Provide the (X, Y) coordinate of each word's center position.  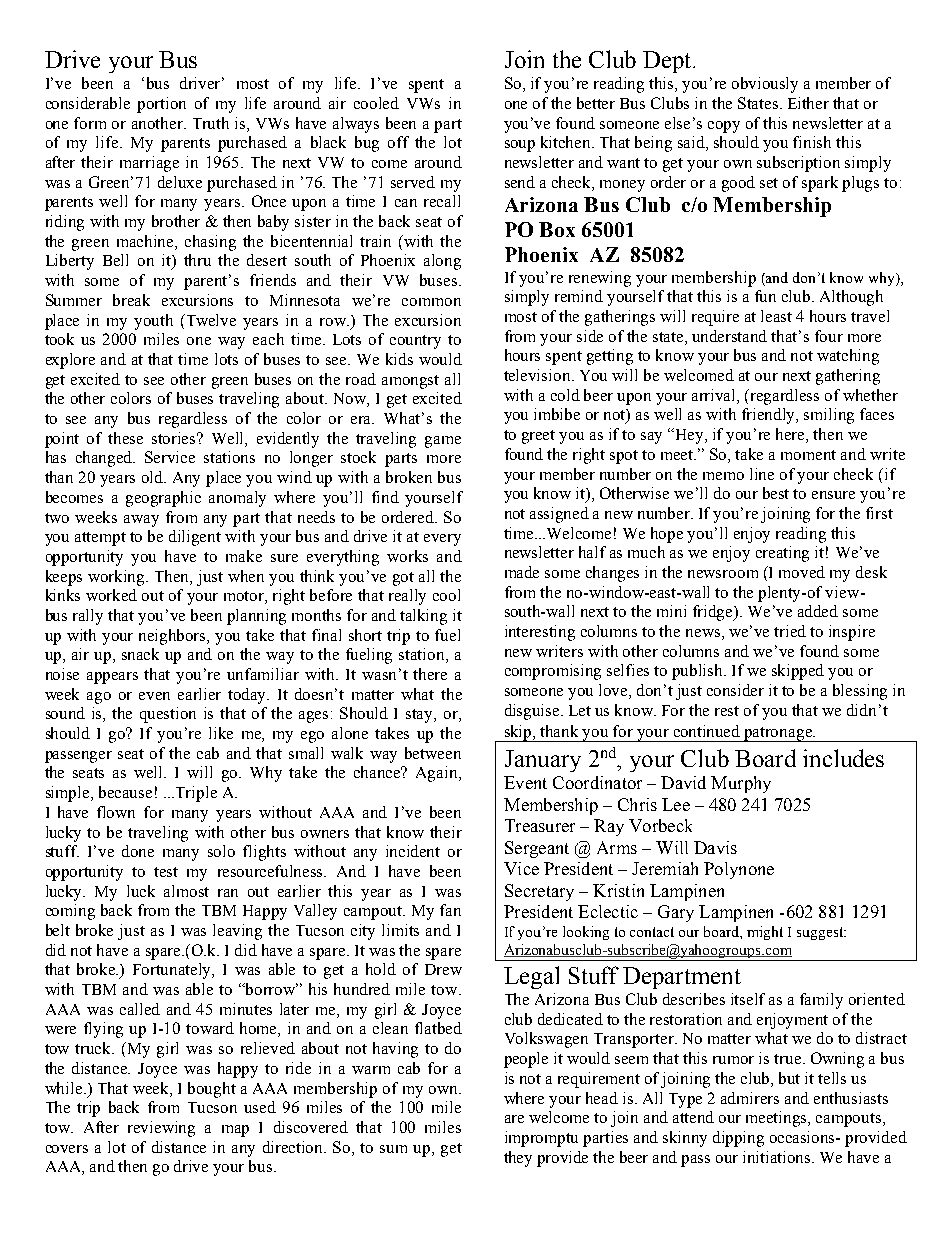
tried (790, 631)
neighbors (174, 637)
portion (161, 105)
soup (520, 146)
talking (423, 617)
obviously (765, 85)
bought (212, 1090)
